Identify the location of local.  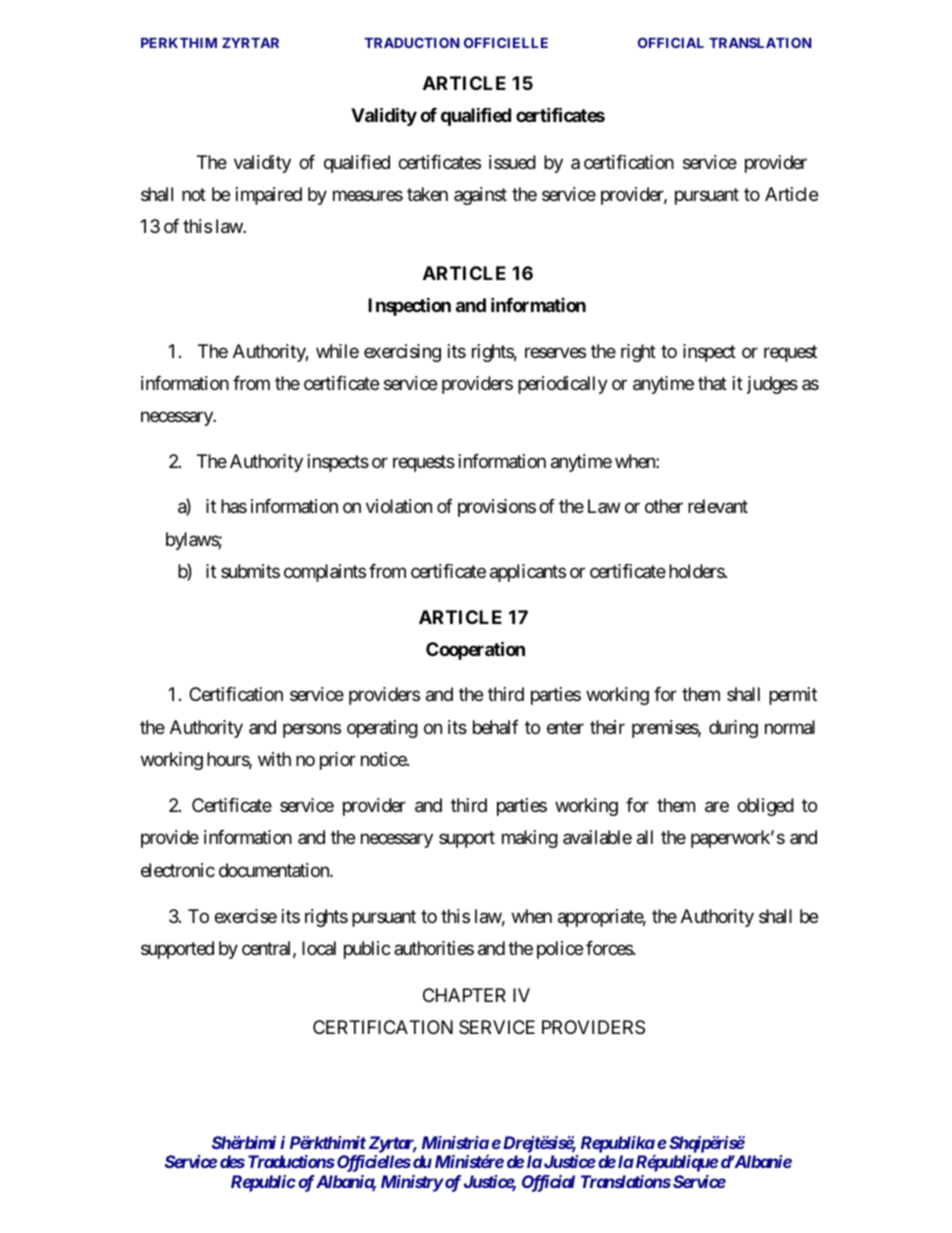
(319, 948).
